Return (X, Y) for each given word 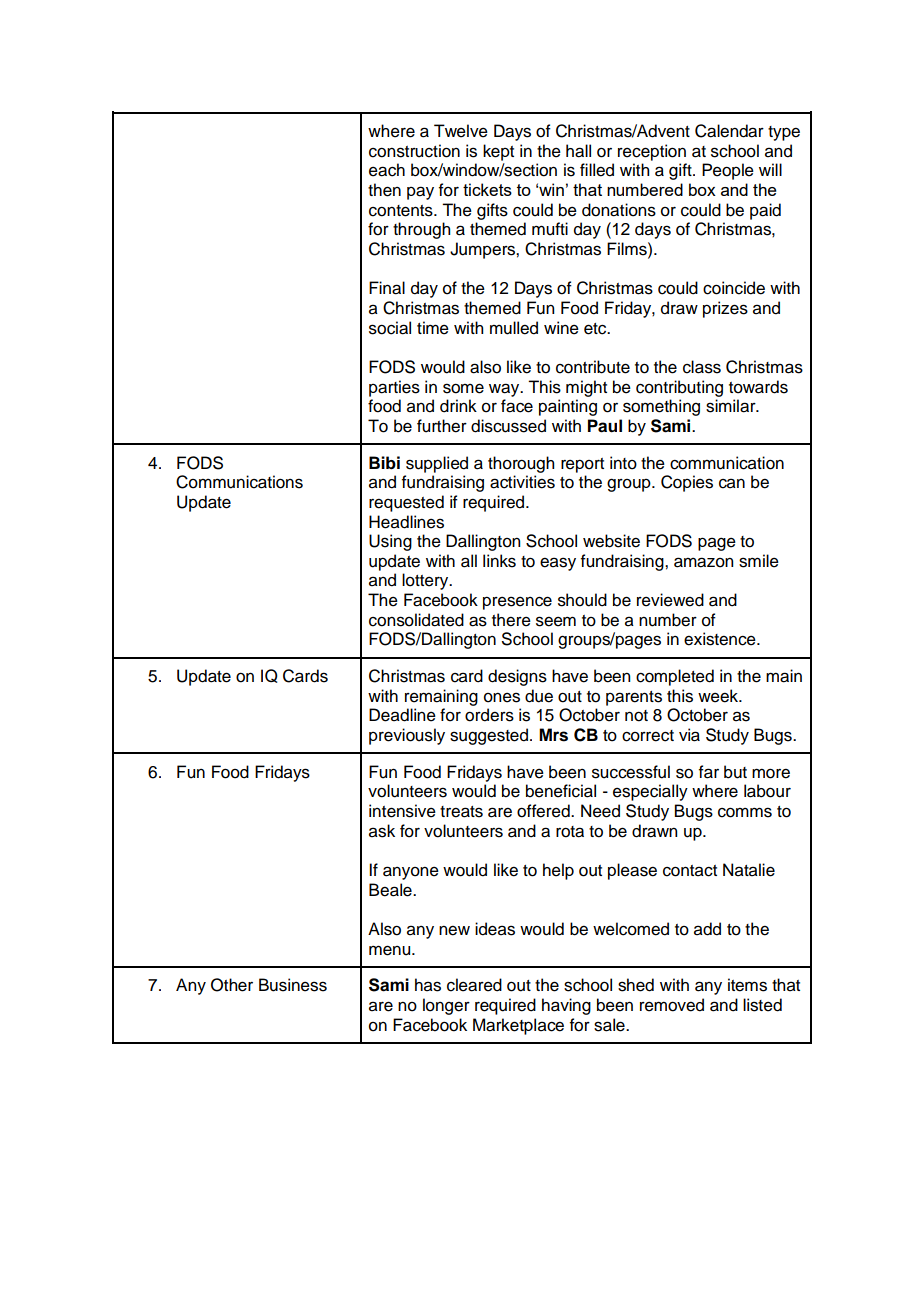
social (390, 328)
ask (382, 831)
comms (745, 812)
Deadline (402, 715)
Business (293, 985)
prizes (725, 309)
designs (517, 677)
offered (544, 811)
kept (498, 152)
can (732, 483)
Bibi (384, 463)
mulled (514, 328)
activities (522, 482)
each (387, 170)
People (728, 171)
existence (721, 639)
